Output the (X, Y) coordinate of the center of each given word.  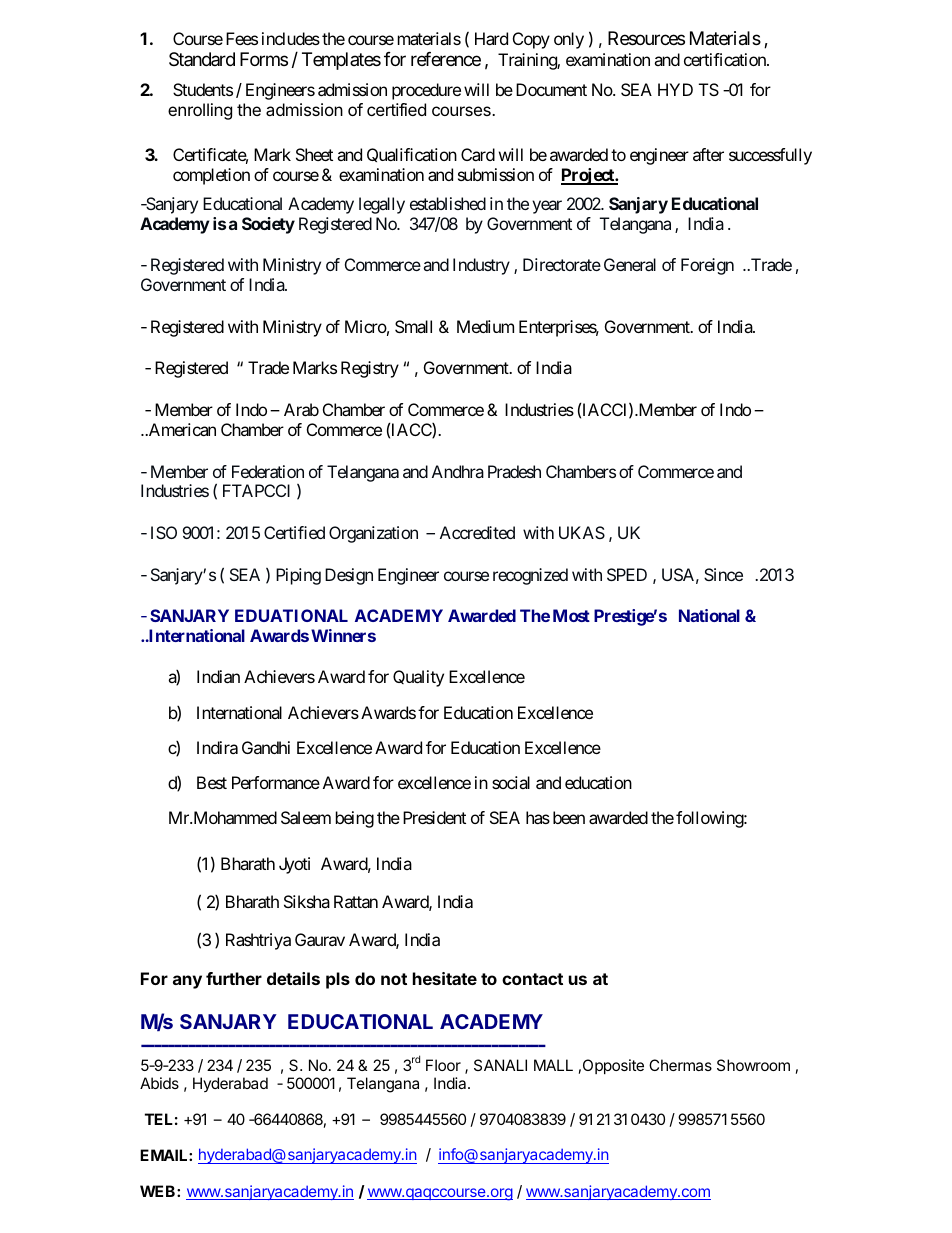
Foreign (707, 266)
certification (726, 59)
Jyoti (294, 865)
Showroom (753, 1065)
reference (446, 59)
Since (723, 574)
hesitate (445, 978)
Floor (443, 1065)
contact (532, 979)
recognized (530, 576)
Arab (301, 409)
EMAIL (165, 1155)
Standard (202, 59)
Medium (485, 326)
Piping (298, 576)
